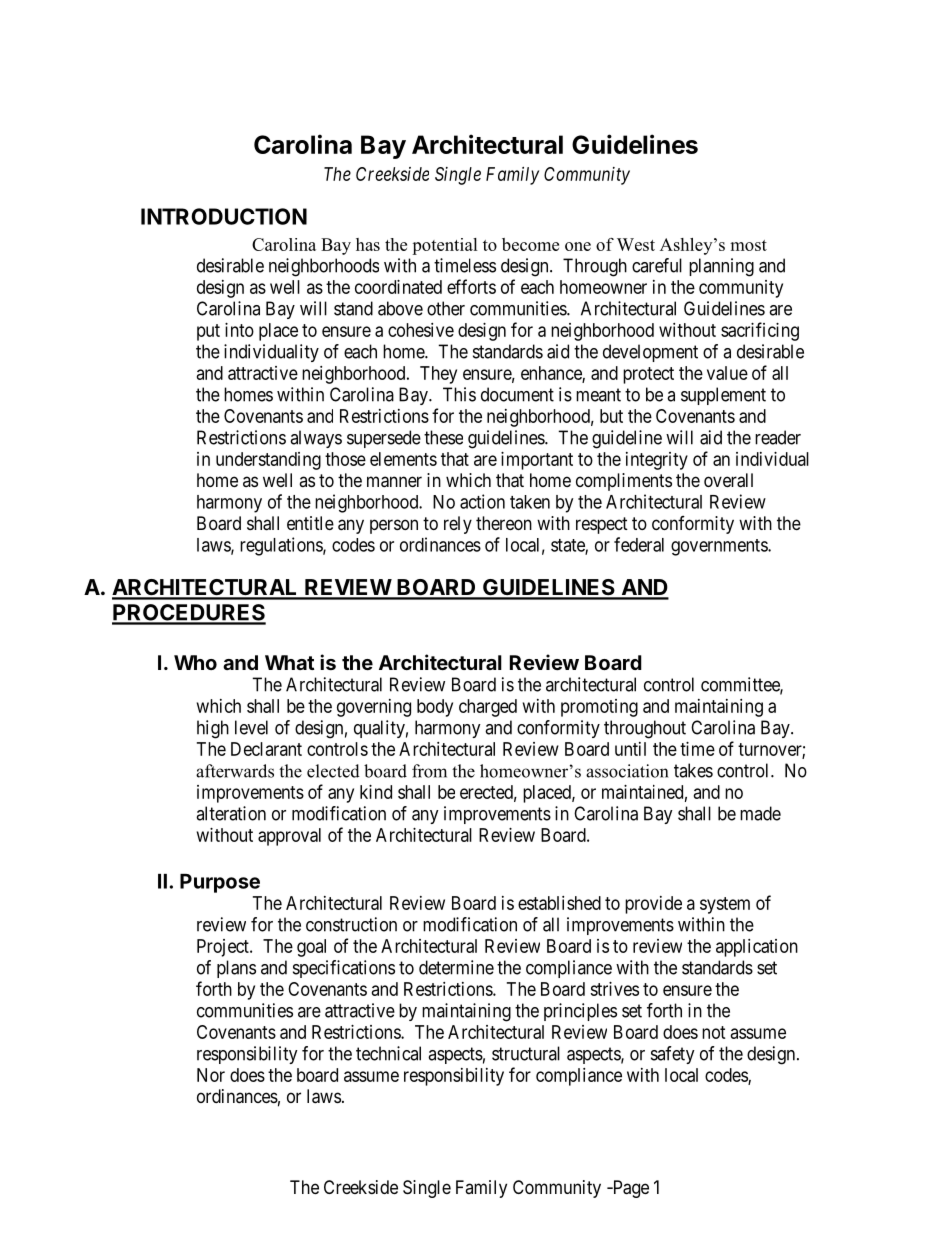 This screenshot has height=1233, width=952. I want to click on potential, so click(445, 246).
